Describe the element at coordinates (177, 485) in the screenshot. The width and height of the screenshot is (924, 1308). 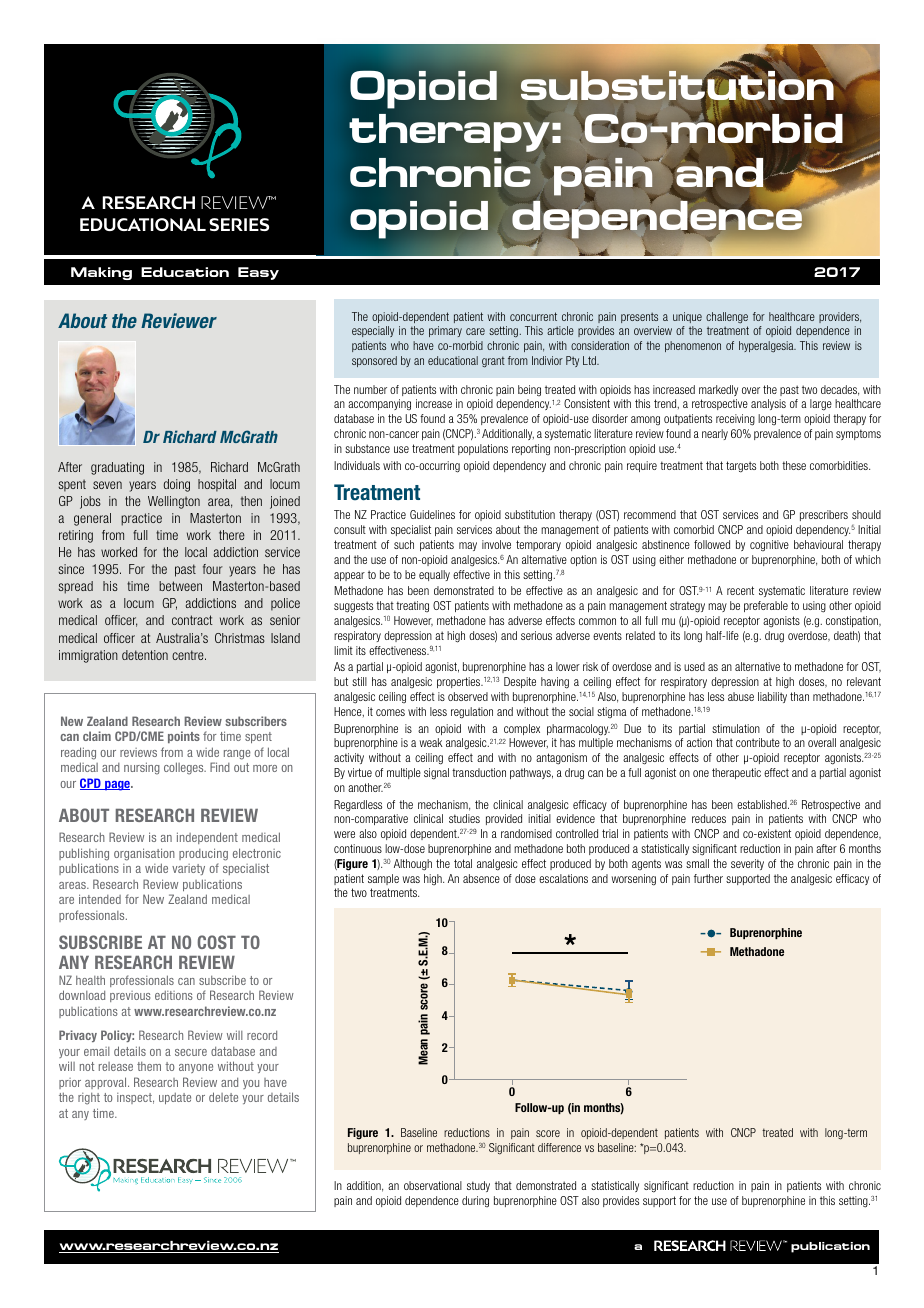
I see `doing` at that location.
